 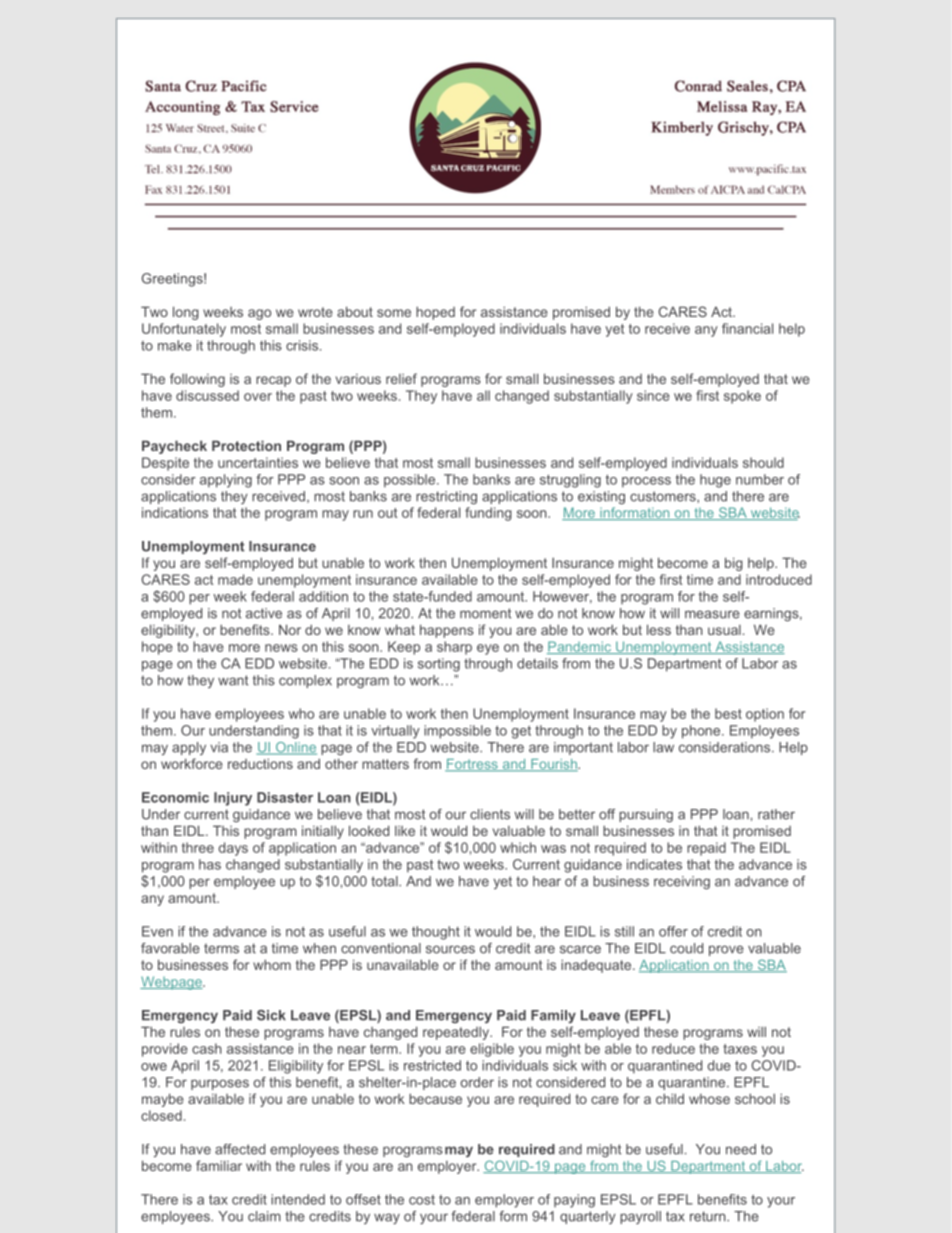 What do you see at coordinates (472, 765) in the document?
I see `Fortress` at bounding box center [472, 765].
